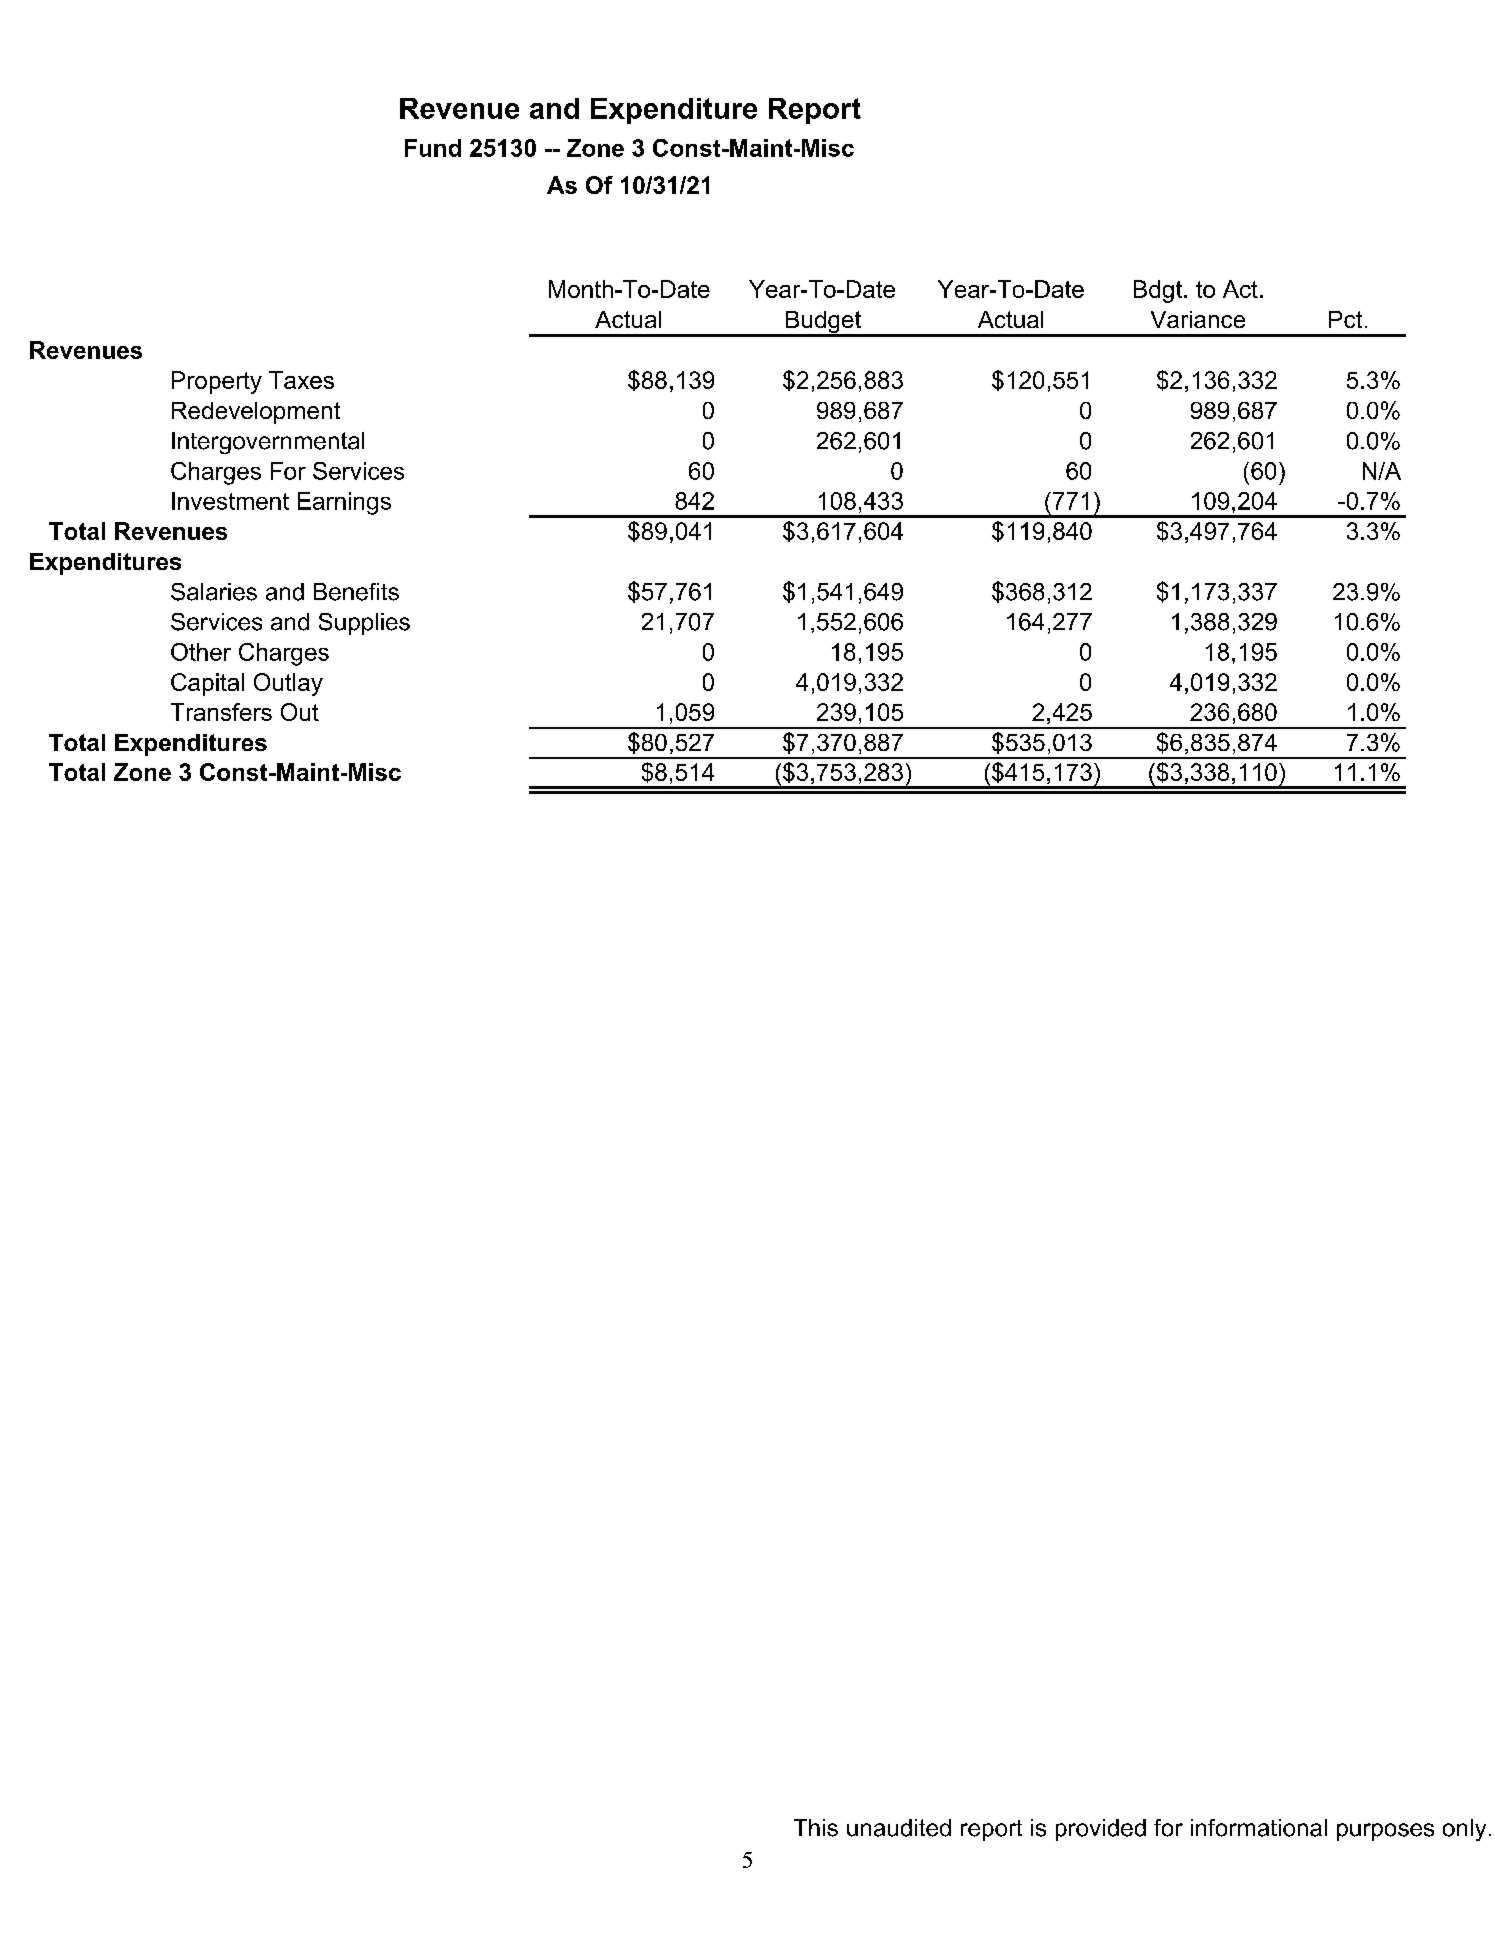  Describe the element at coordinates (1101, 1830) in the screenshot. I see `provided` at that location.
